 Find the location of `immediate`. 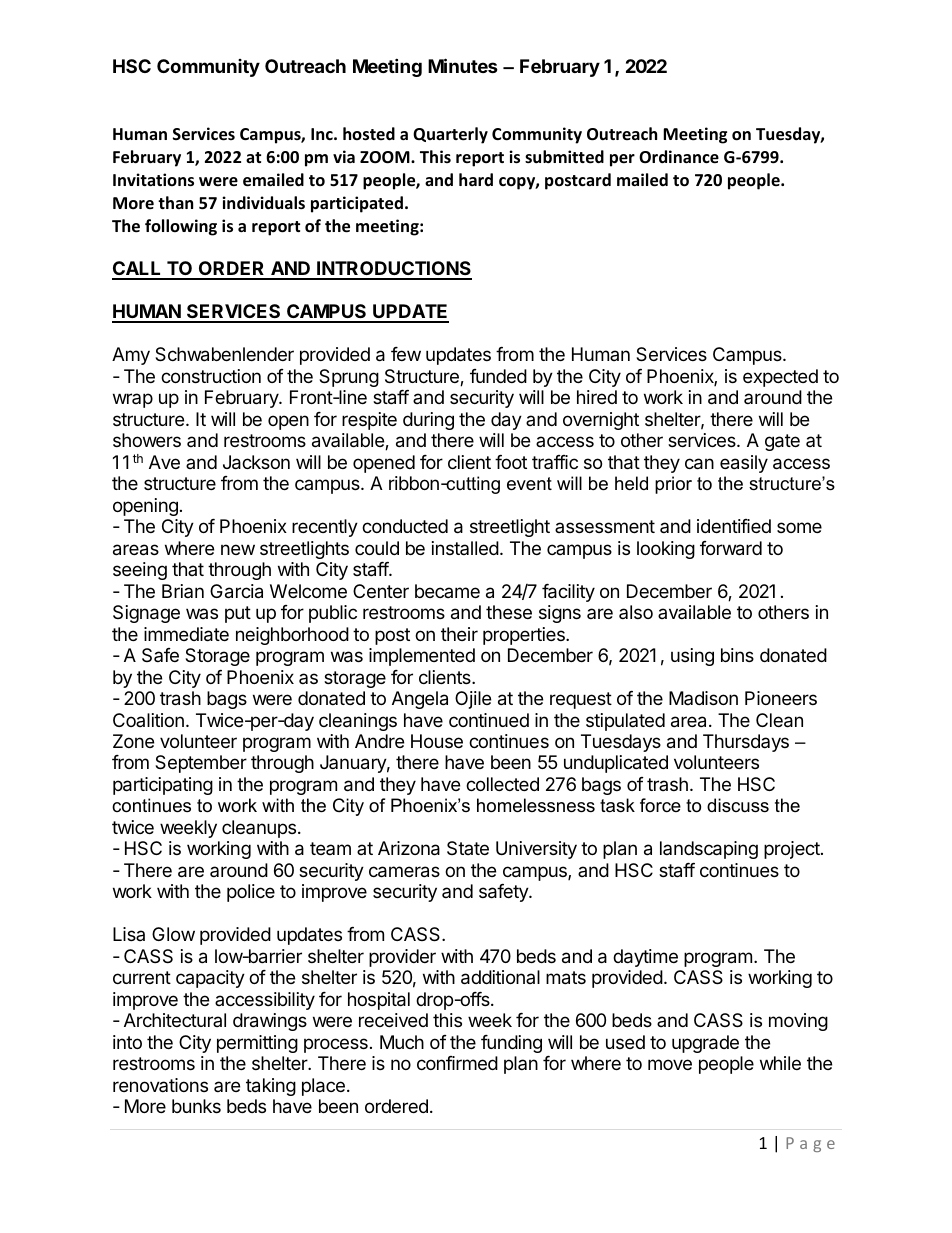

immediate is located at coordinates (186, 634).
